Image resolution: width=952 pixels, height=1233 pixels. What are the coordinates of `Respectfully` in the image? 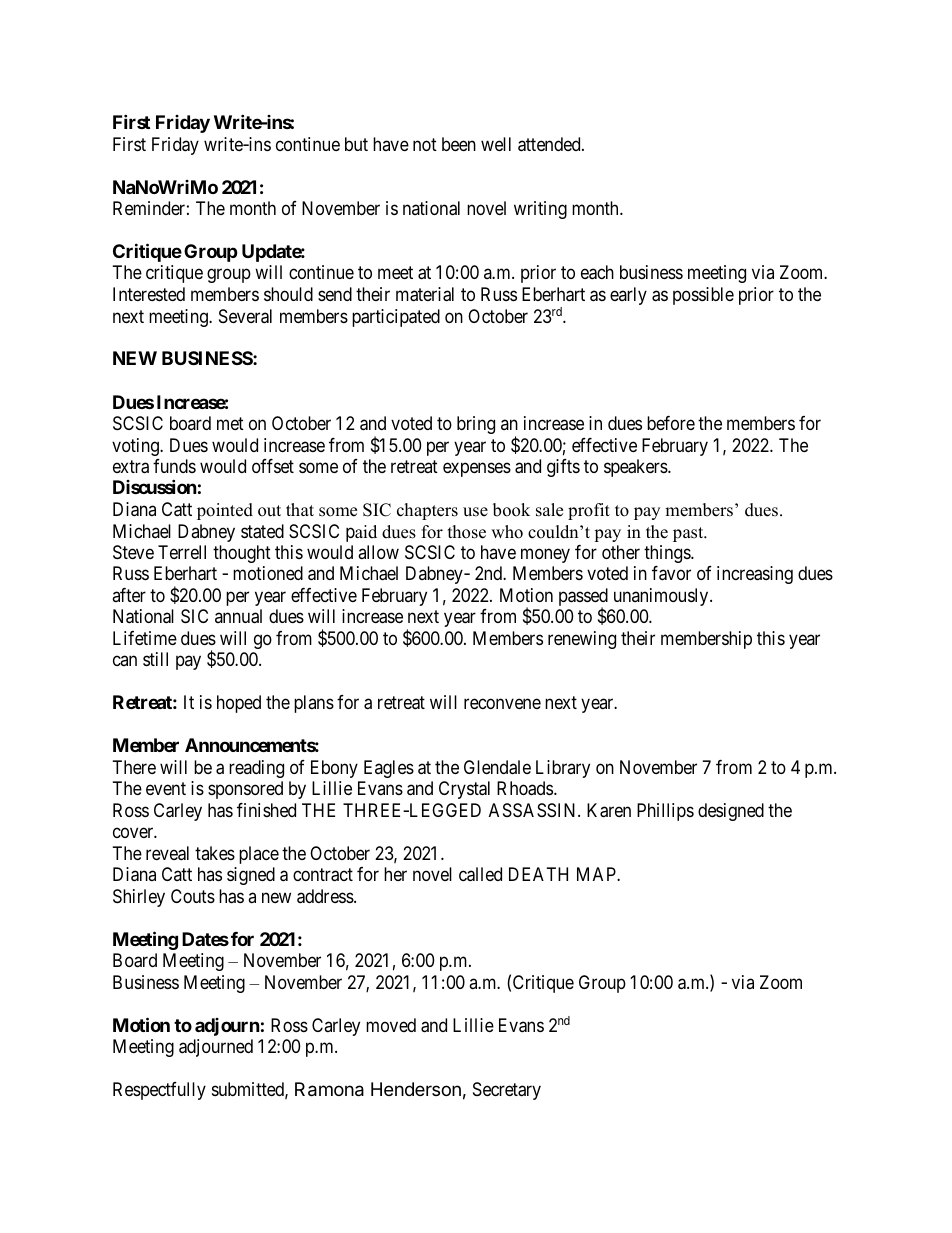 It's located at (159, 1091).
